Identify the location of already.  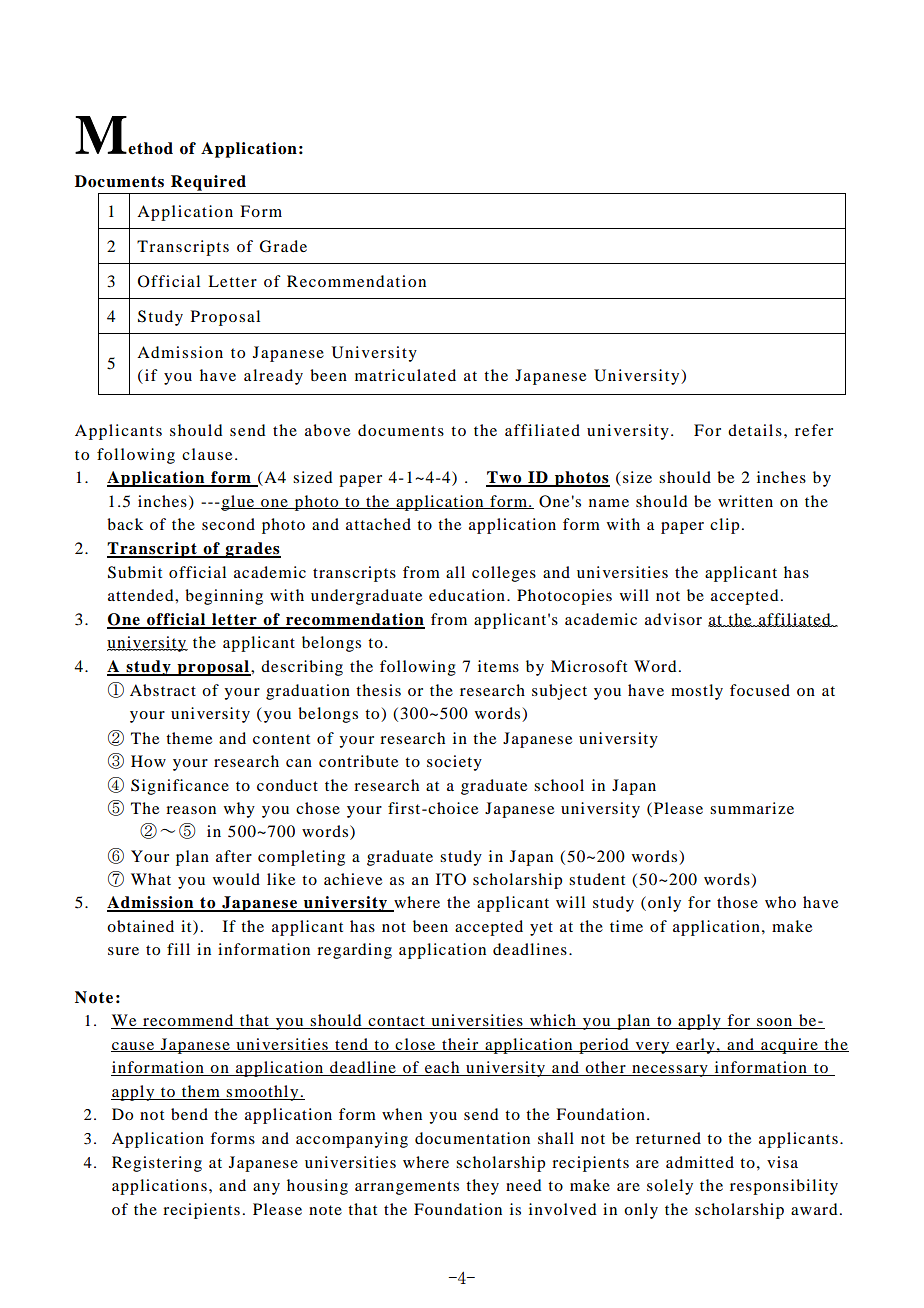
(273, 377).
